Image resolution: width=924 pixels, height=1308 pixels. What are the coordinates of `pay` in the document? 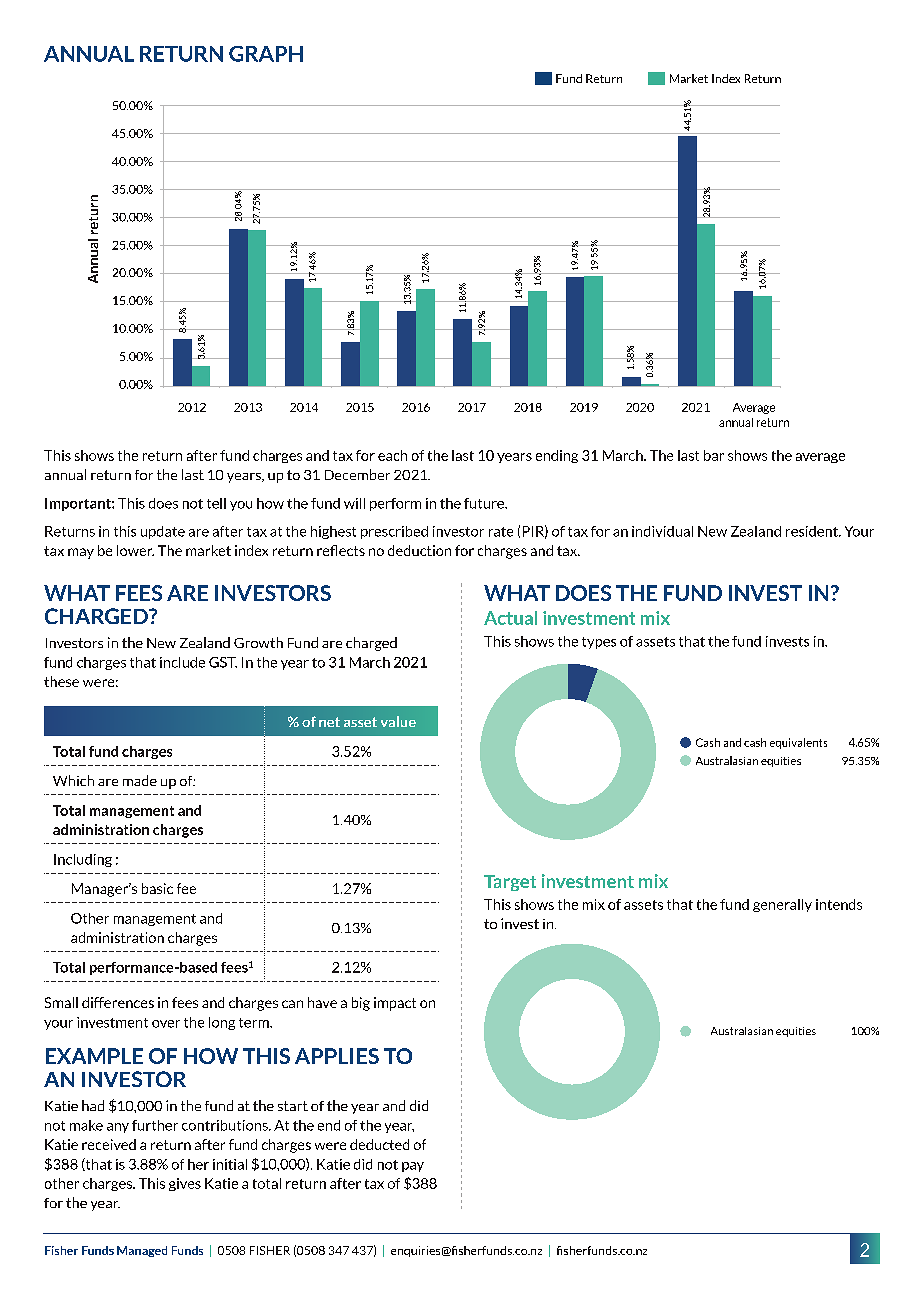 It's located at (413, 1167).
